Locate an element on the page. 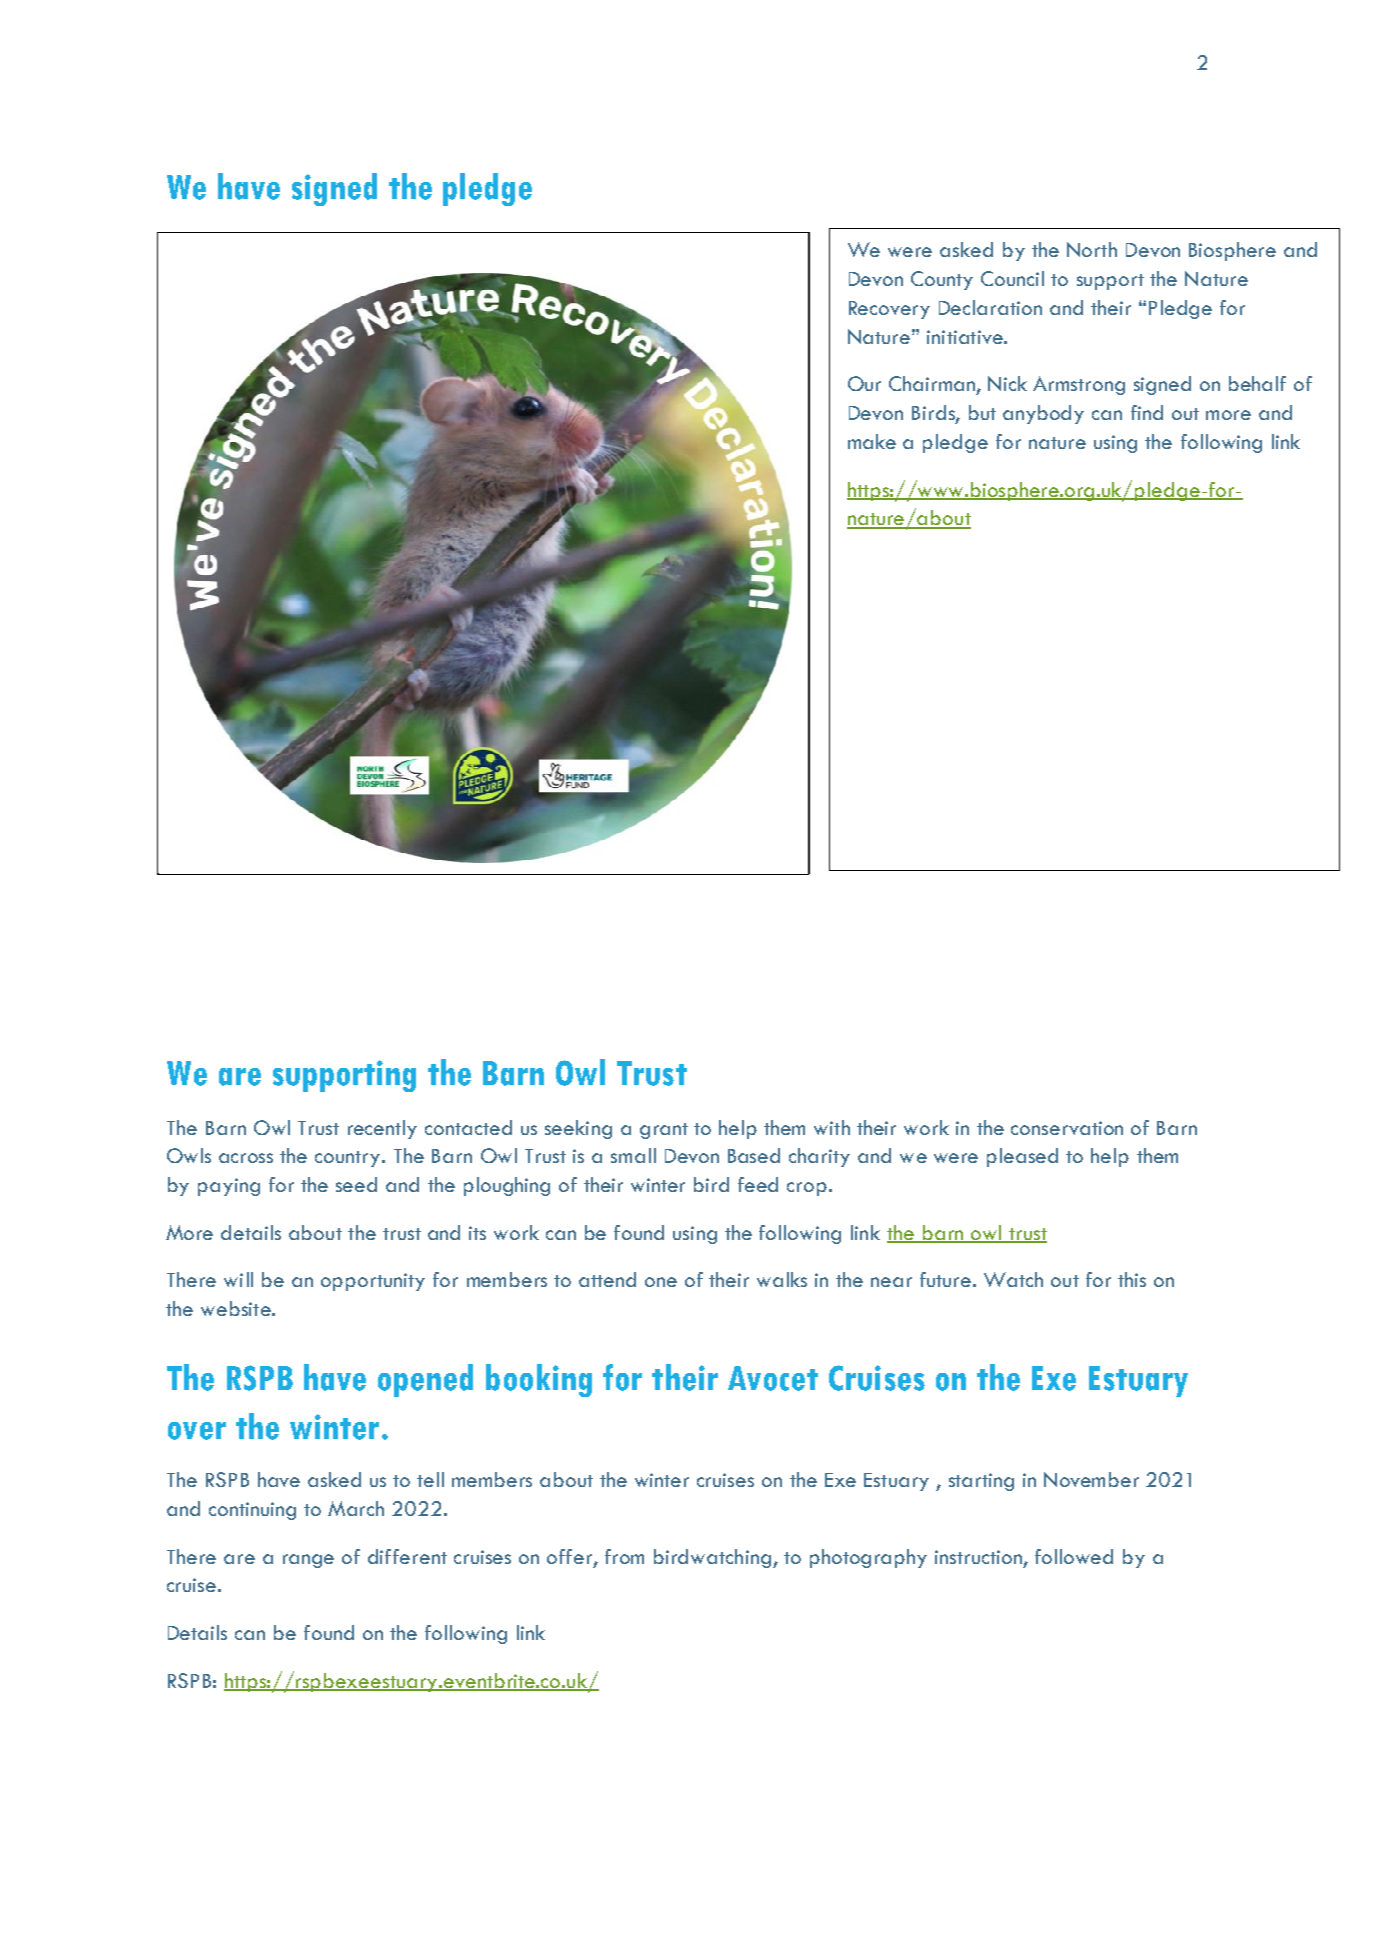 The image size is (1374, 1944). feed is located at coordinates (758, 1184).
